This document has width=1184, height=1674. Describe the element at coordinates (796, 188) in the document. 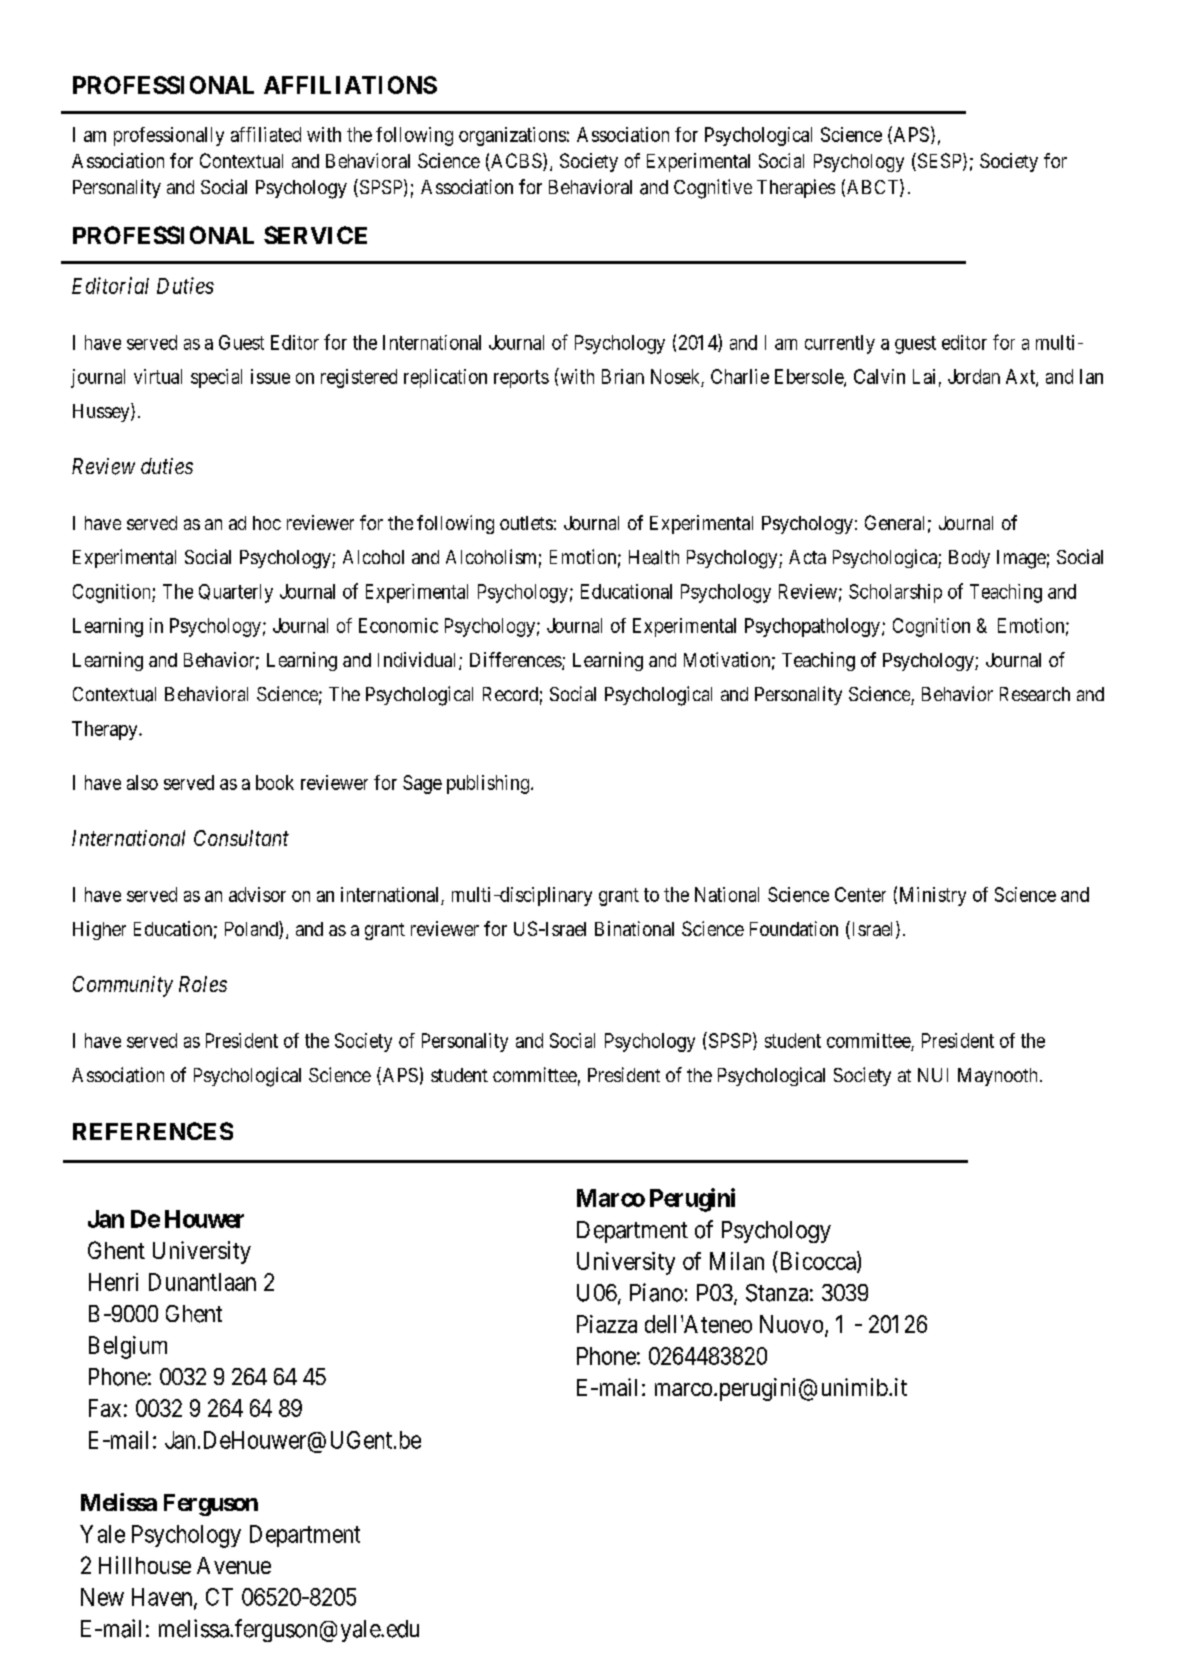

I see `Therapies` at that location.
